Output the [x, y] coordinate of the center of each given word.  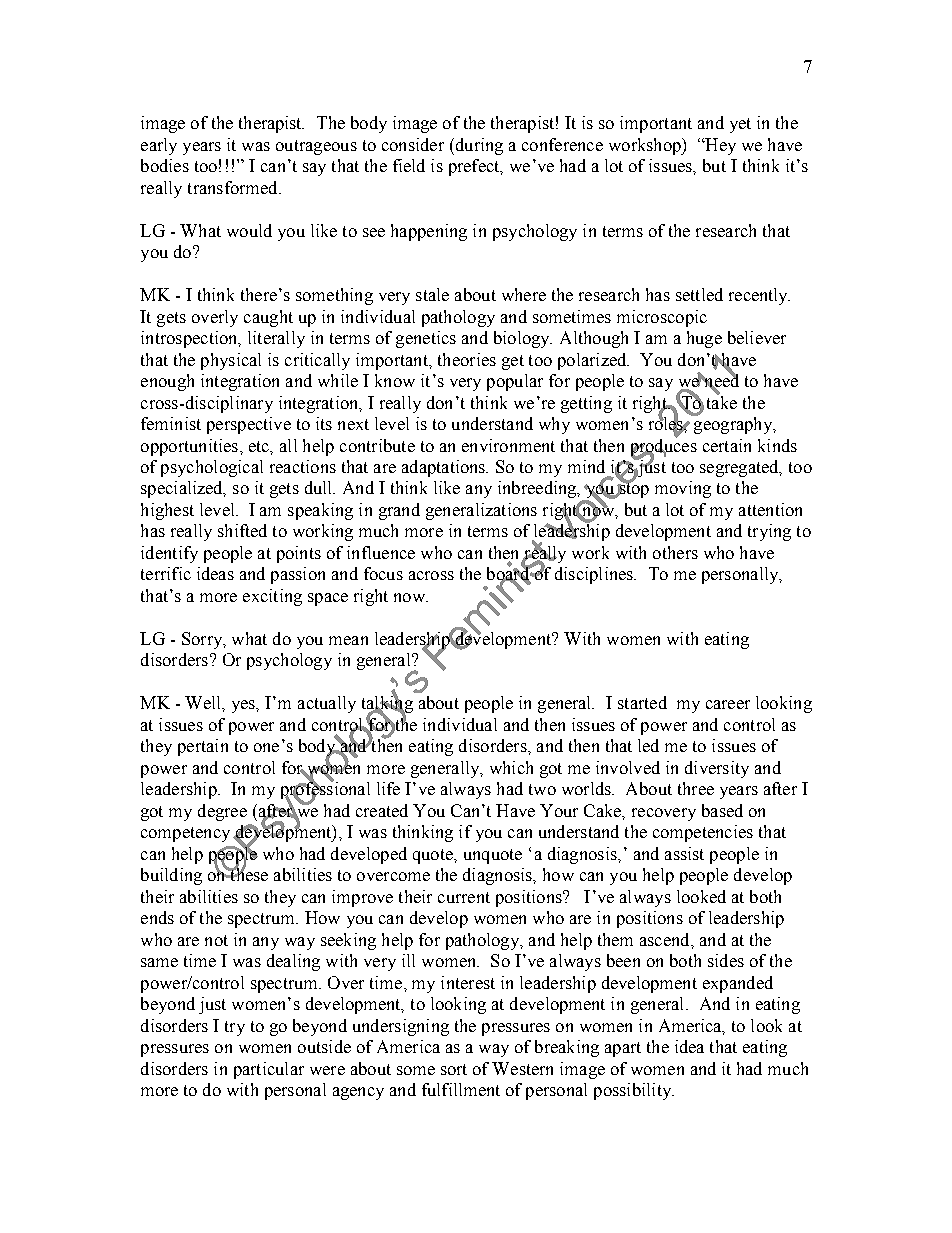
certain [727, 445]
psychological [212, 468]
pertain [203, 747]
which [511, 767]
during [478, 146]
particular [269, 1070]
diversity [717, 769]
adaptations [445, 468]
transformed [234, 187]
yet [740, 125]
